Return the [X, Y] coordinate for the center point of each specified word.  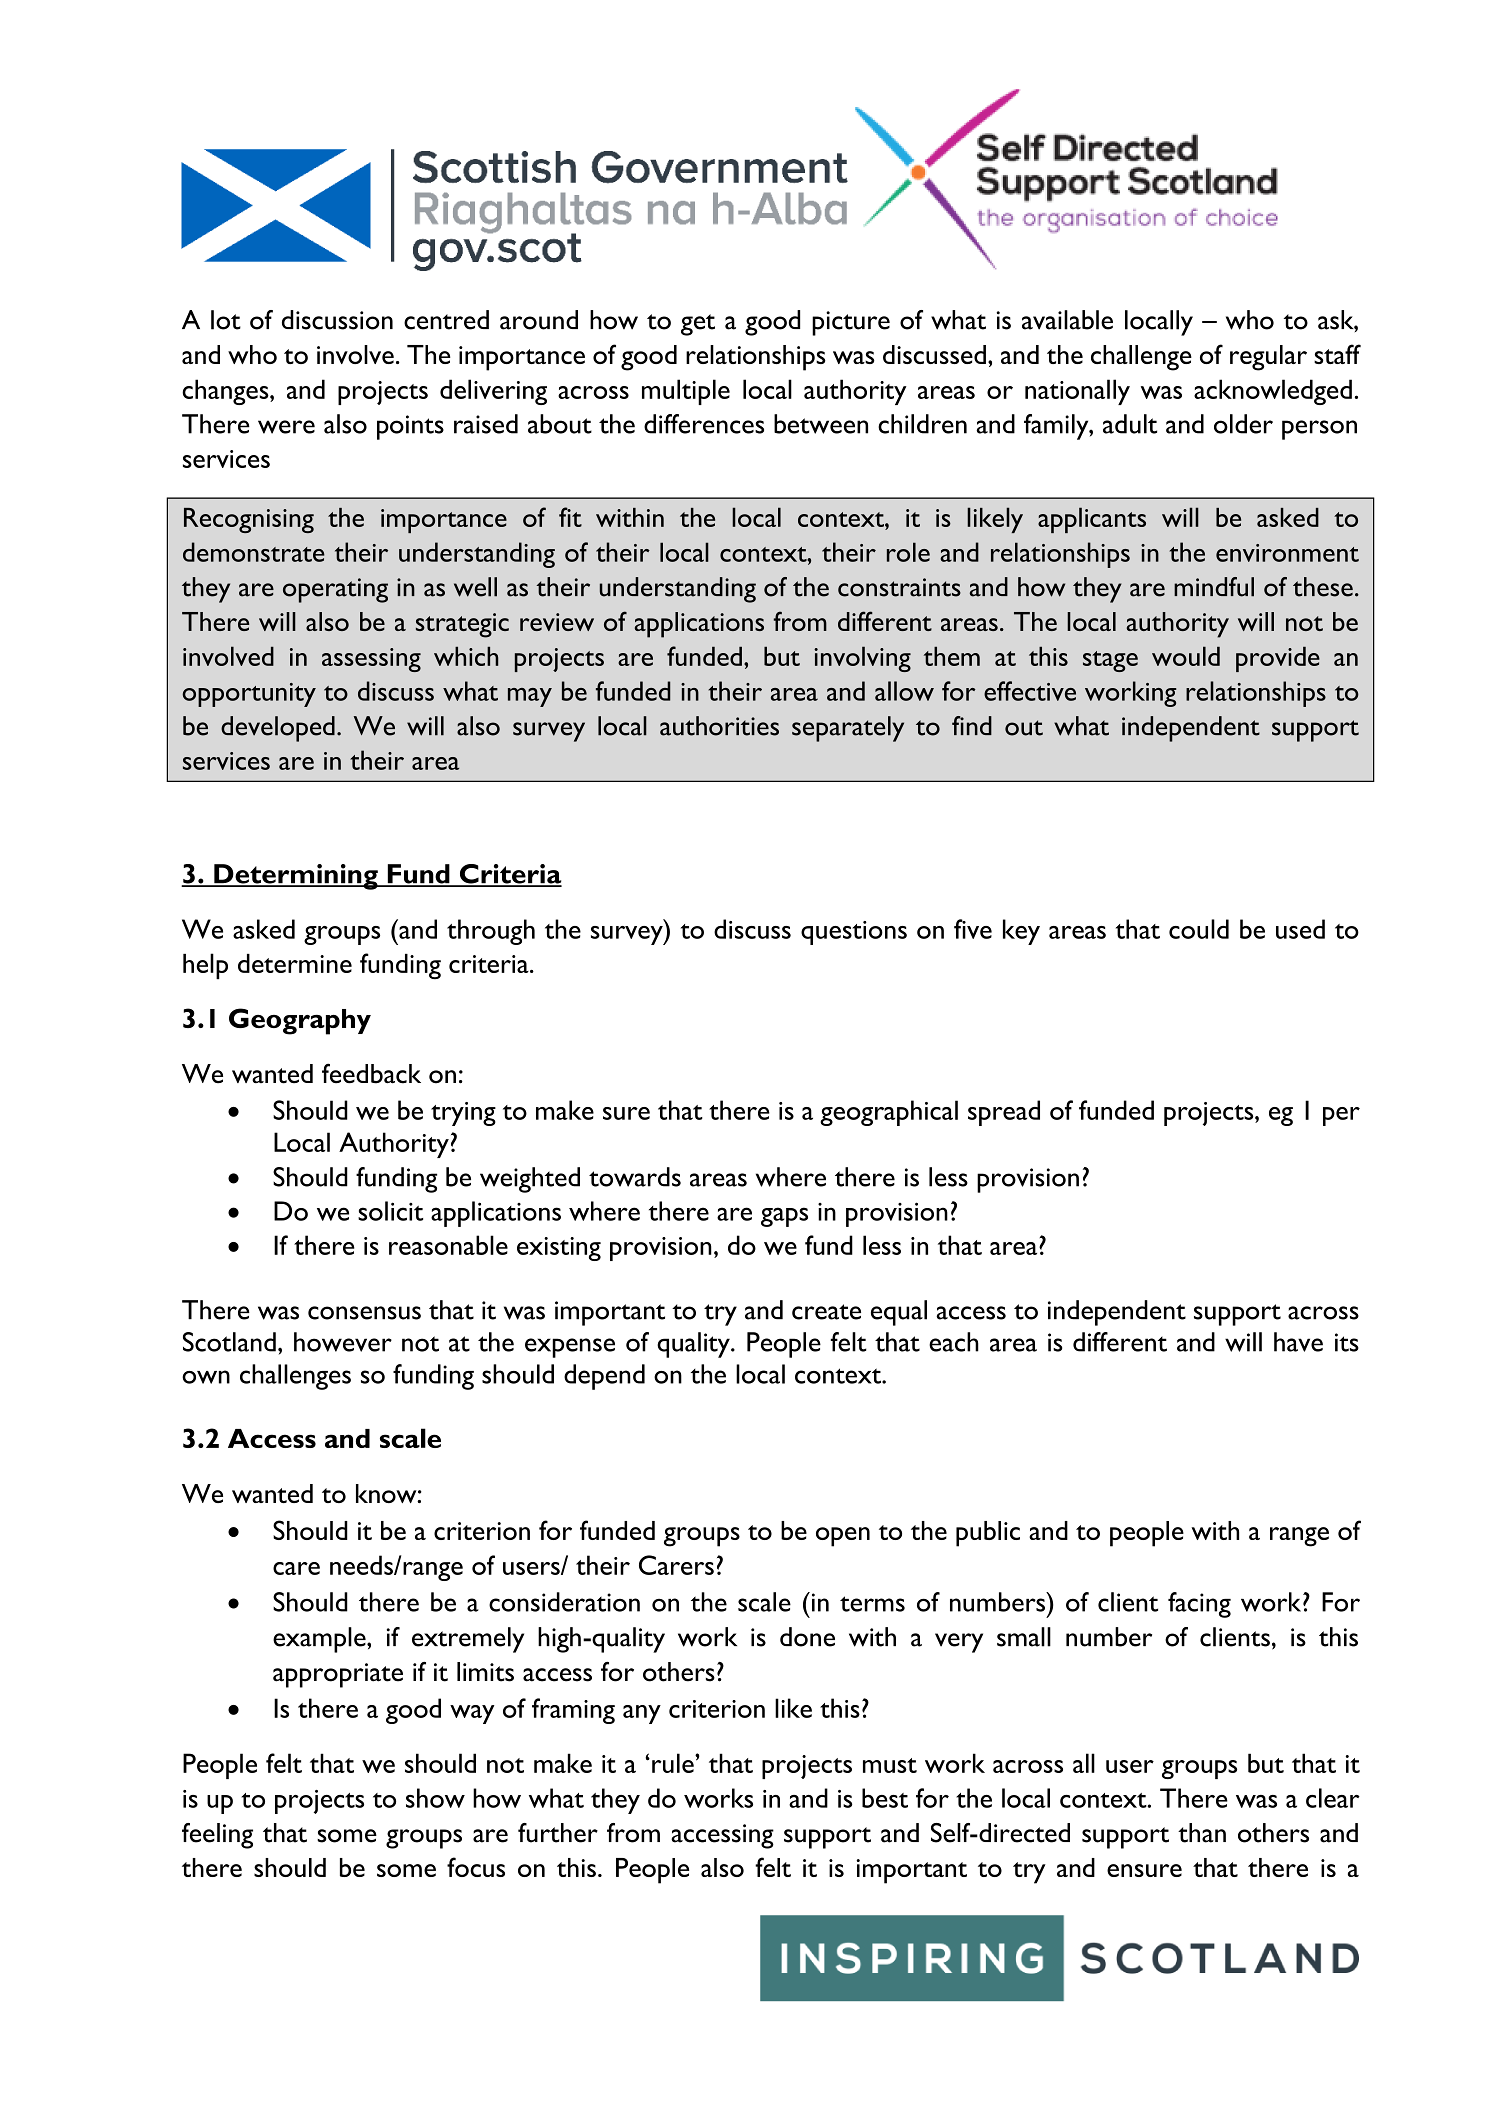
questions [854, 933]
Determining [296, 877]
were [286, 427]
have [1298, 1342]
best [885, 1798]
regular [1268, 358]
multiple [686, 392]
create [826, 1312]
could [1199, 929]
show [435, 1798]
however [343, 1342]
